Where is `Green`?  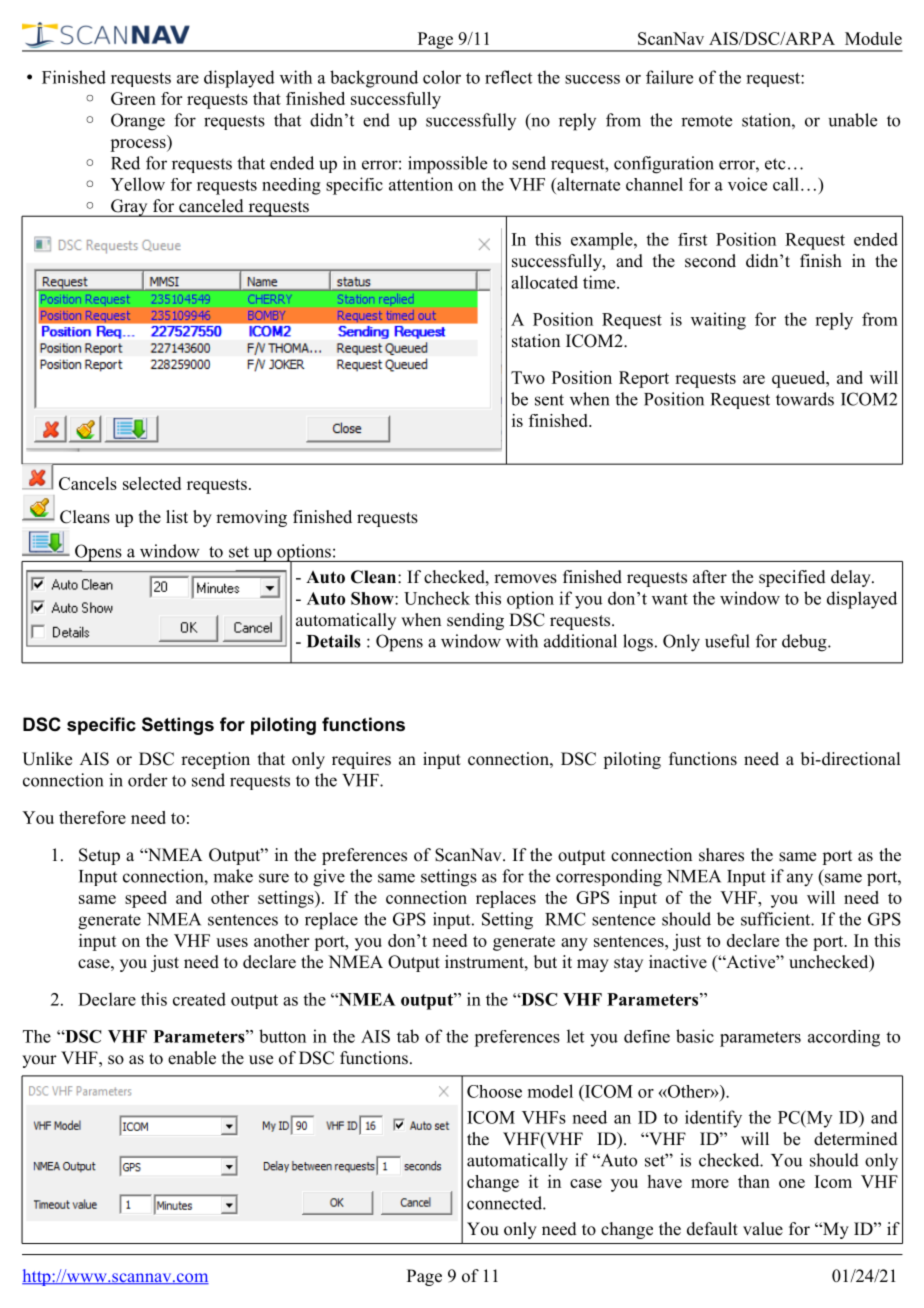 Green is located at coordinates (133, 98).
